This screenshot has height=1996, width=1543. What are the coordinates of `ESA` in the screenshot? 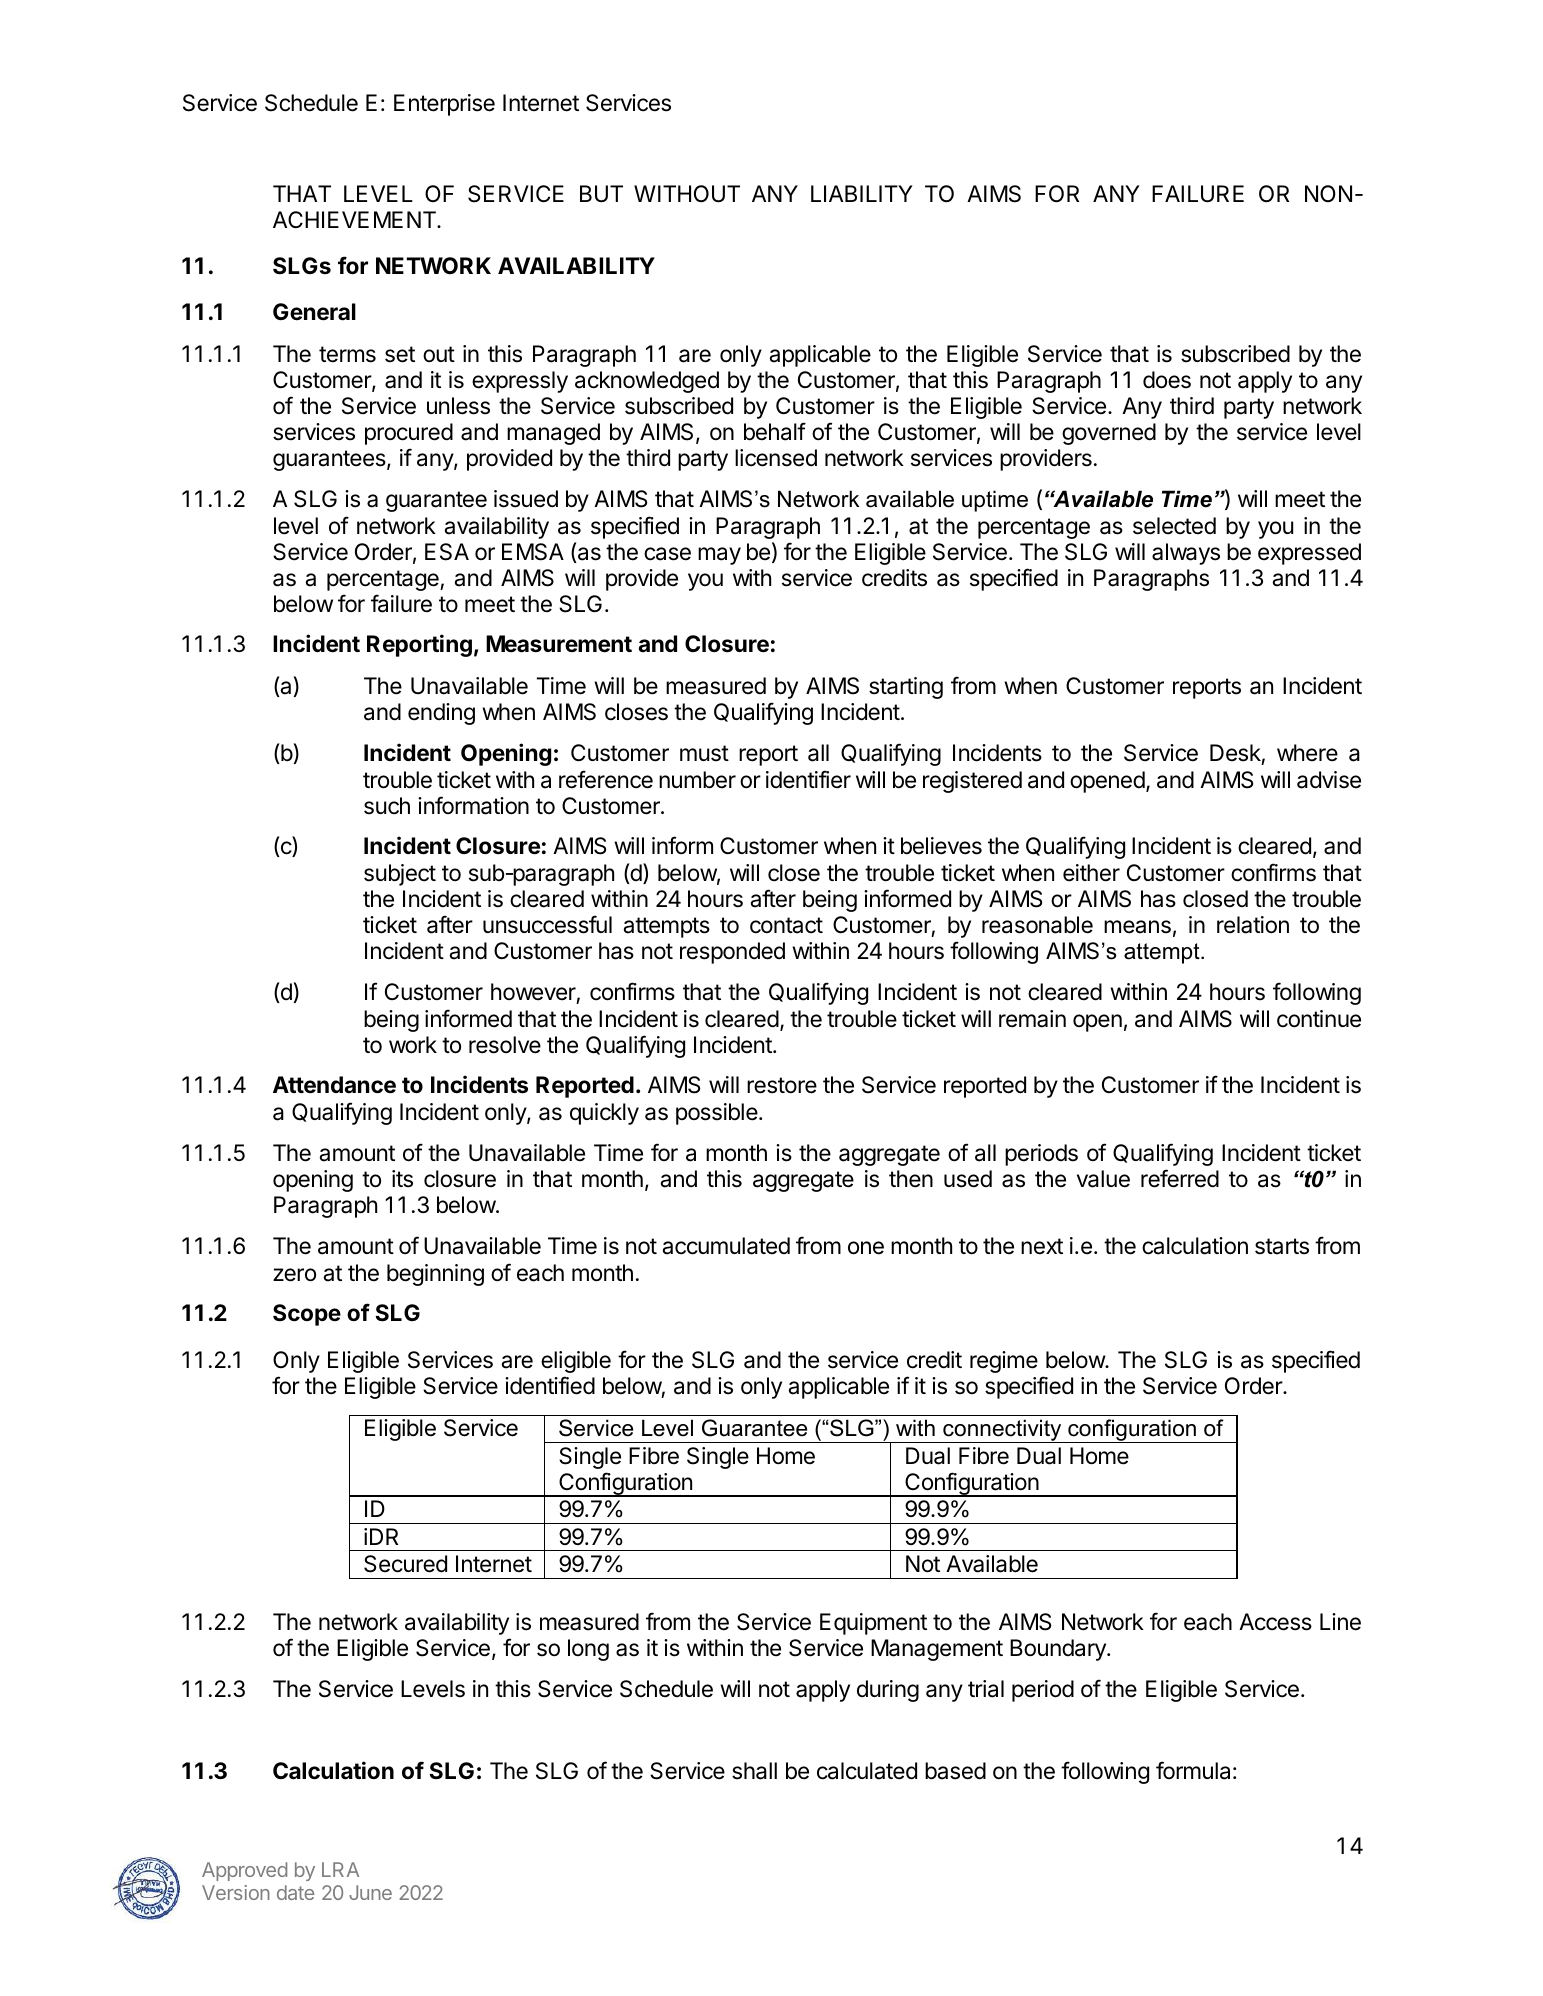 It's located at (447, 552).
